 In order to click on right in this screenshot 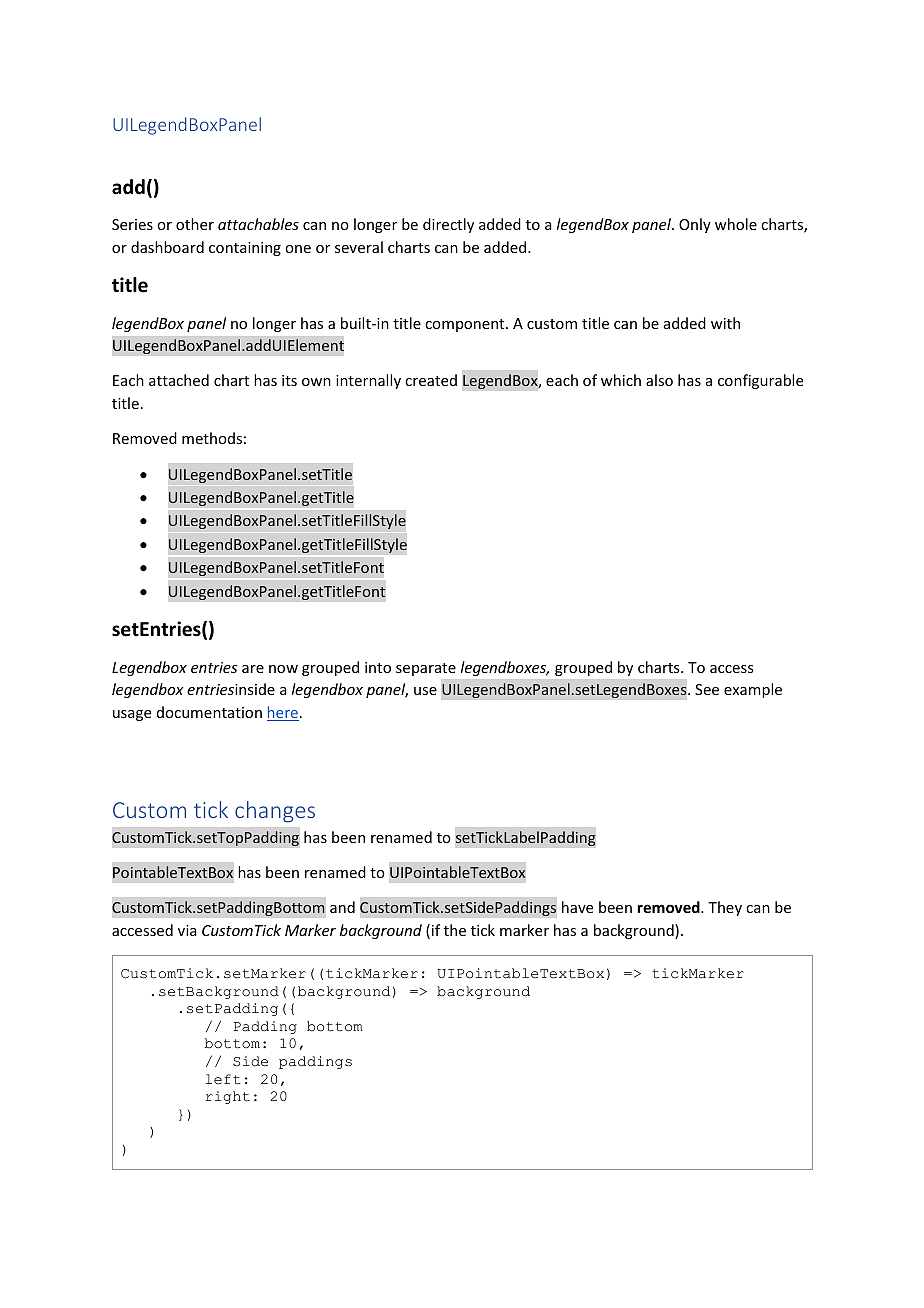, I will do `click(227, 1097)`.
